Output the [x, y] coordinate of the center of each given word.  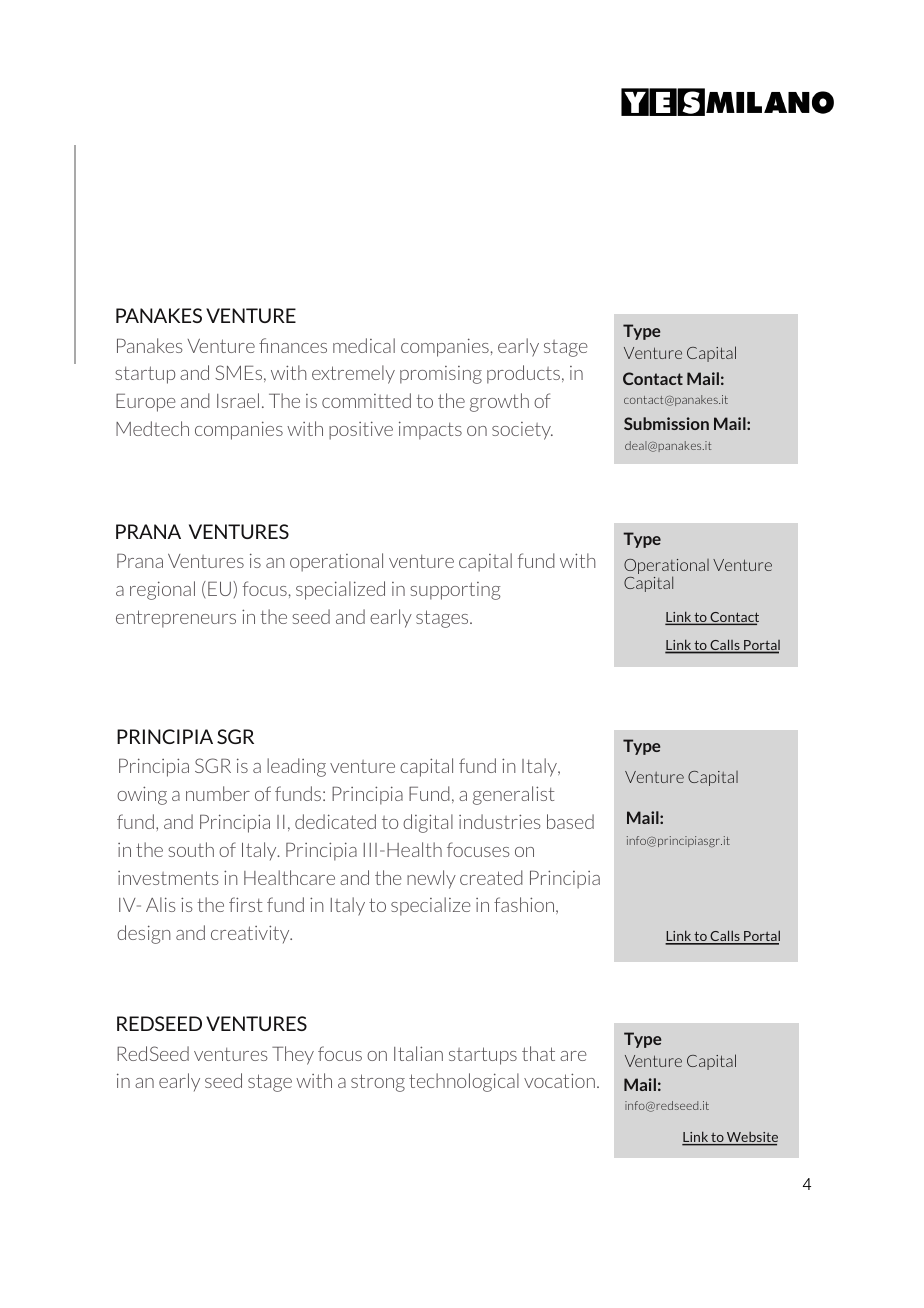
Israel [238, 400]
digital [428, 823]
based [570, 821]
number [218, 793]
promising [441, 375]
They [293, 1055]
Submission [666, 423]
